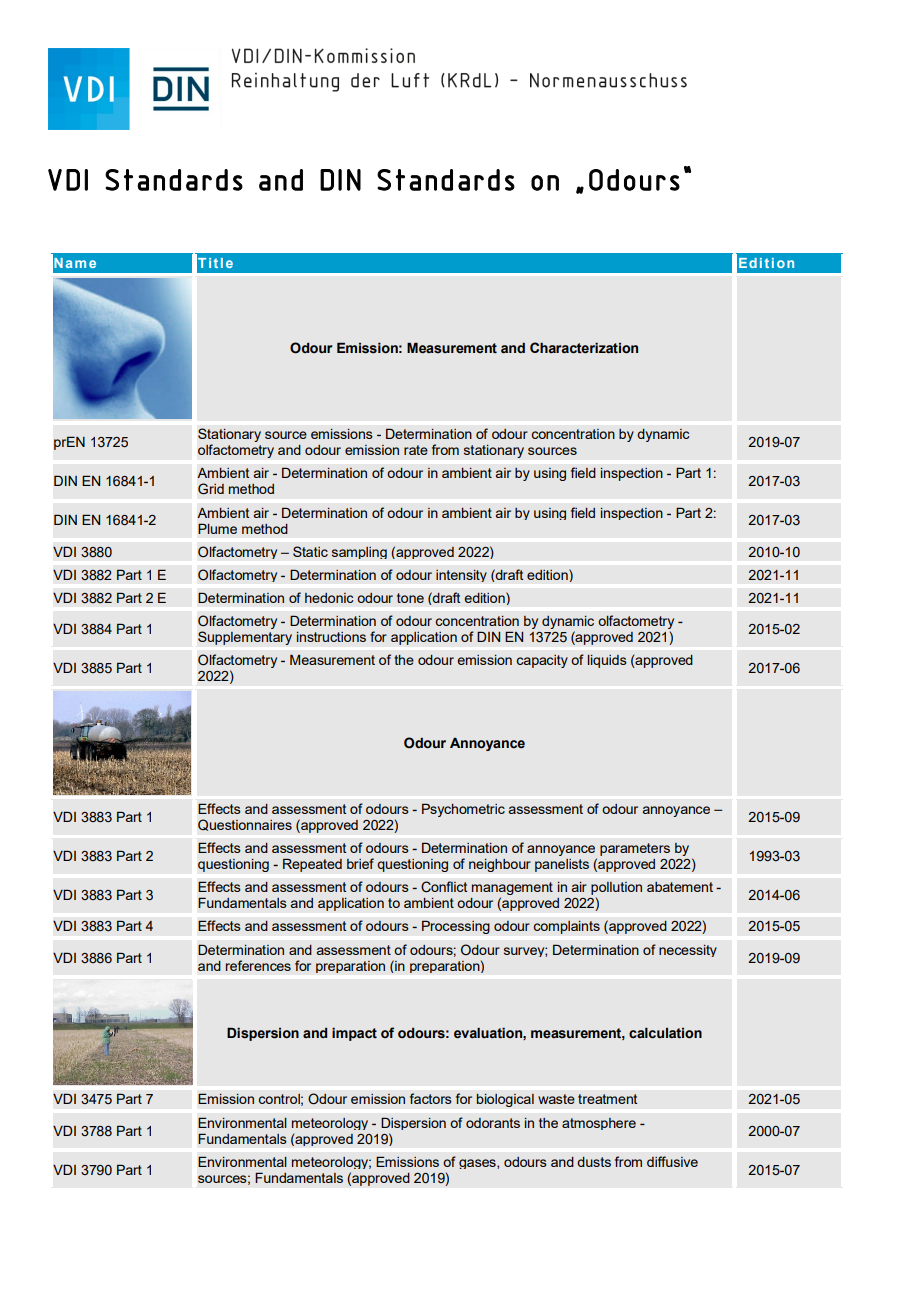 Image resolution: width=924 pixels, height=1308 pixels. What do you see at coordinates (211, 489) in the screenshot?
I see `Grid` at bounding box center [211, 489].
